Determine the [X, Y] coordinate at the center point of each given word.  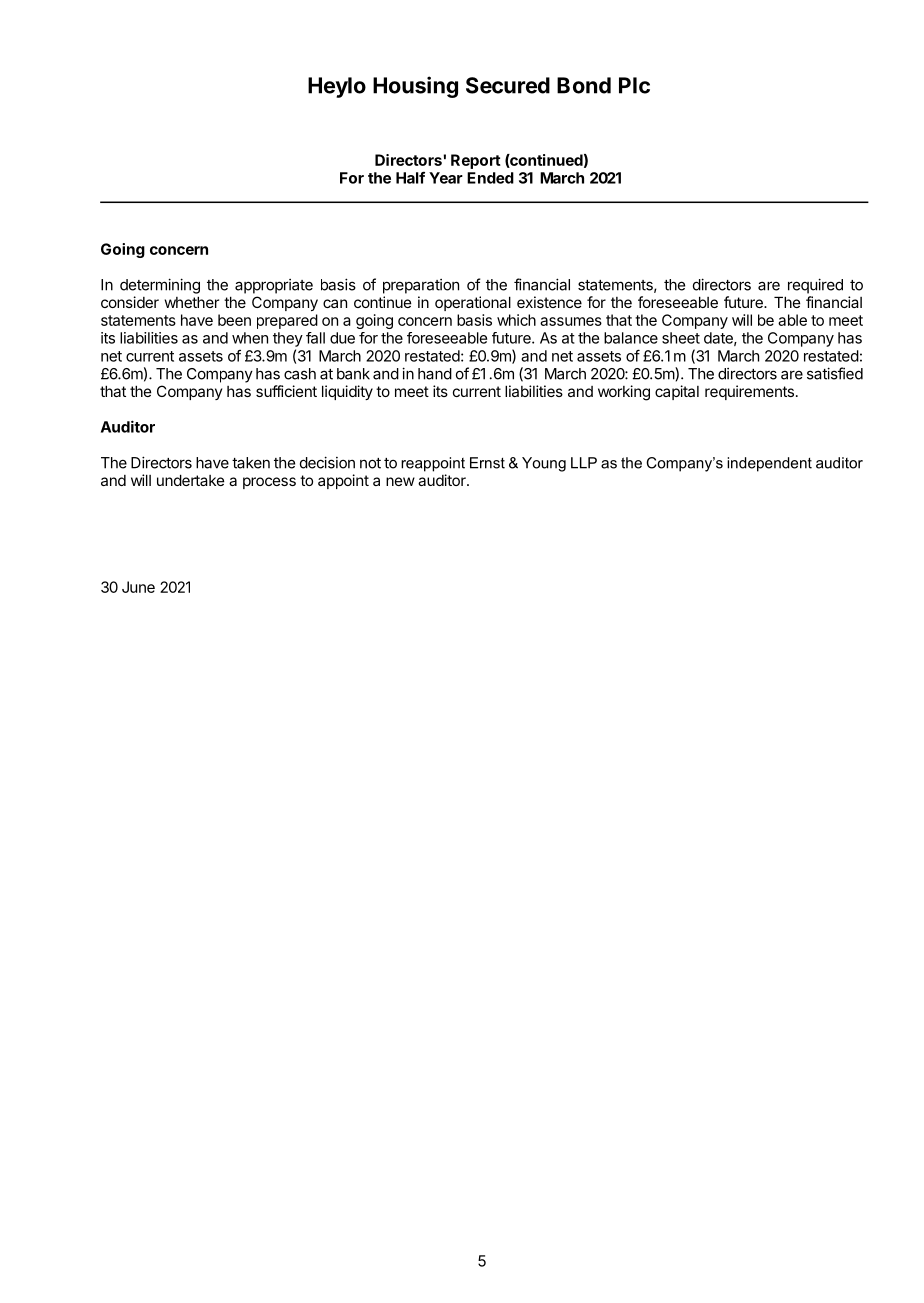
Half [410, 177]
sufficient [286, 391]
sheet [681, 338]
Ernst [487, 463]
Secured [508, 85]
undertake [191, 480]
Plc [634, 85]
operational [473, 303]
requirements [749, 392]
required [815, 286]
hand [435, 374]
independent [769, 464]
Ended [490, 178]
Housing [415, 87]
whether [191, 302]
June [138, 587]
